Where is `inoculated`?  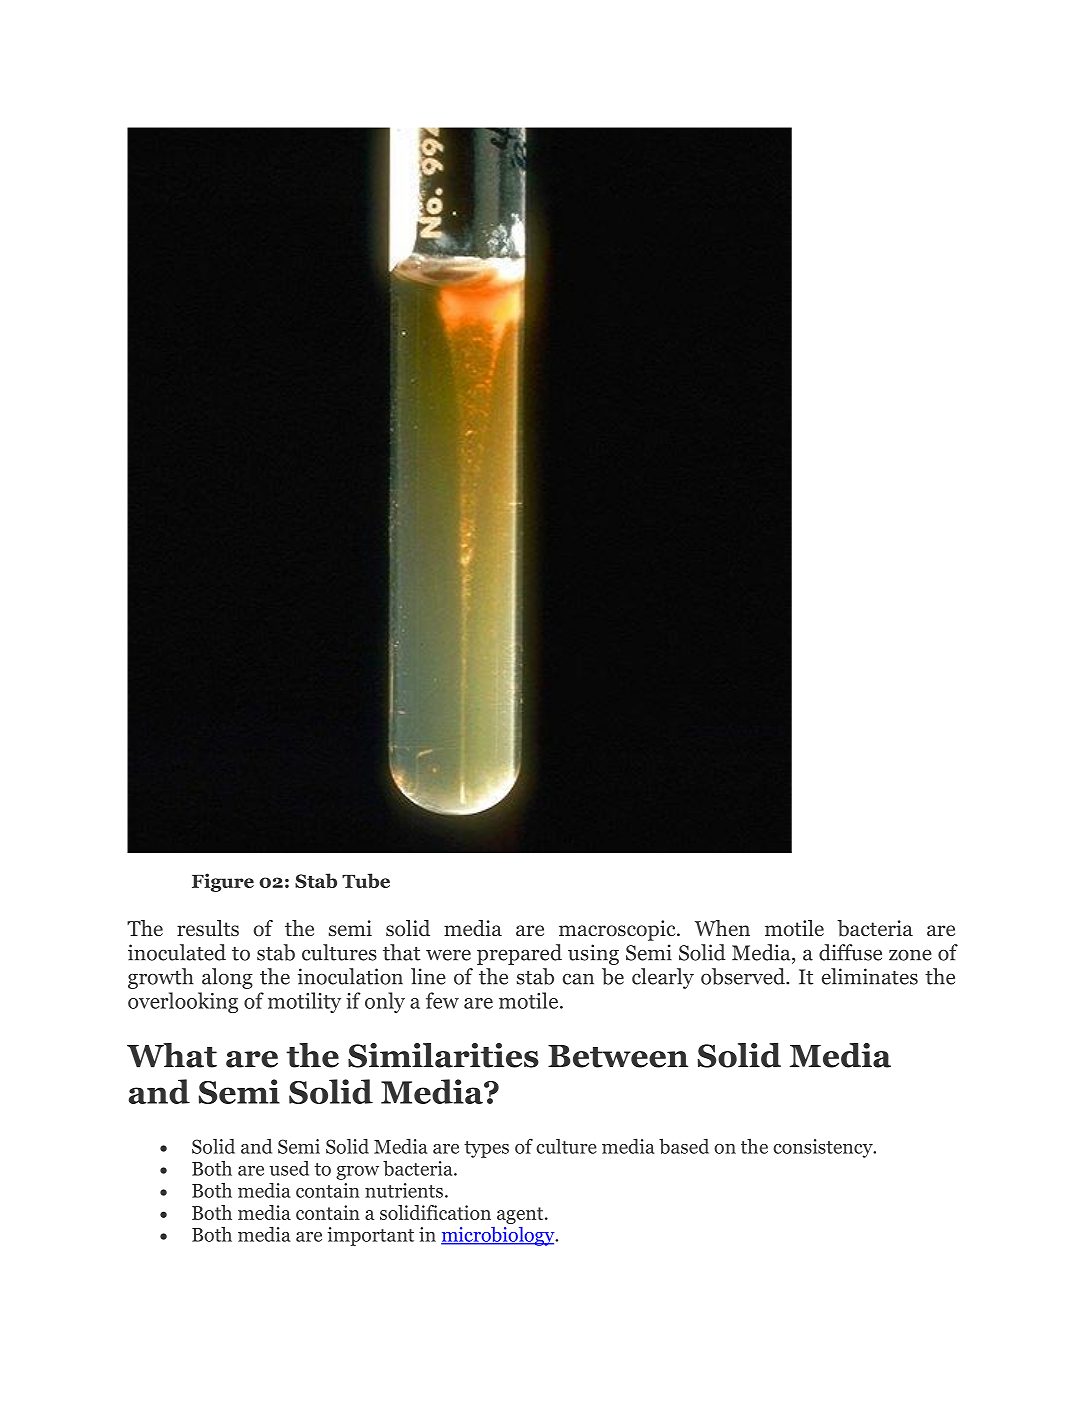
inoculated is located at coordinates (177, 952).
